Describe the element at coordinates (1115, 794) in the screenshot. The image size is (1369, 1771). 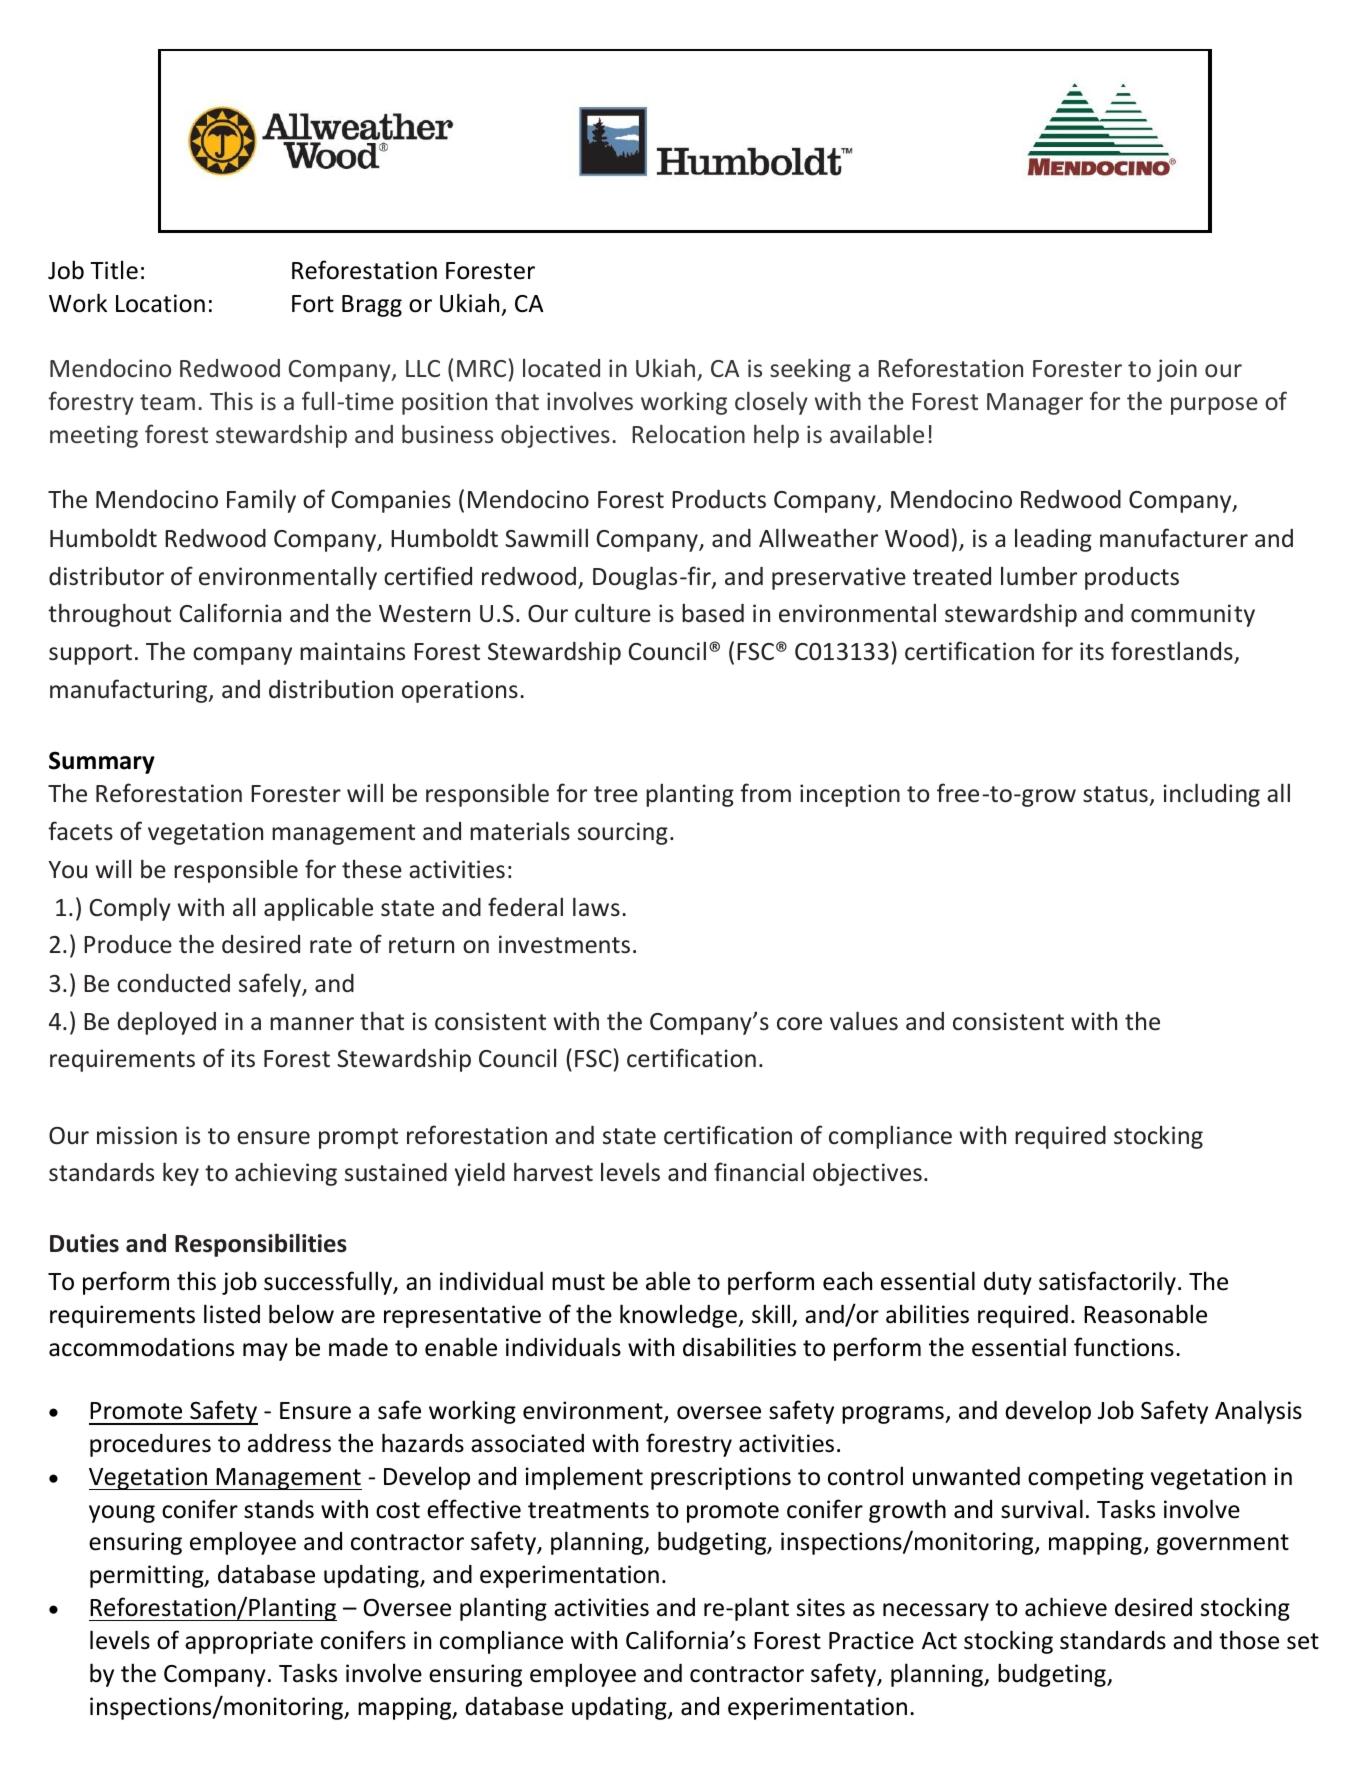
I see `status` at that location.
